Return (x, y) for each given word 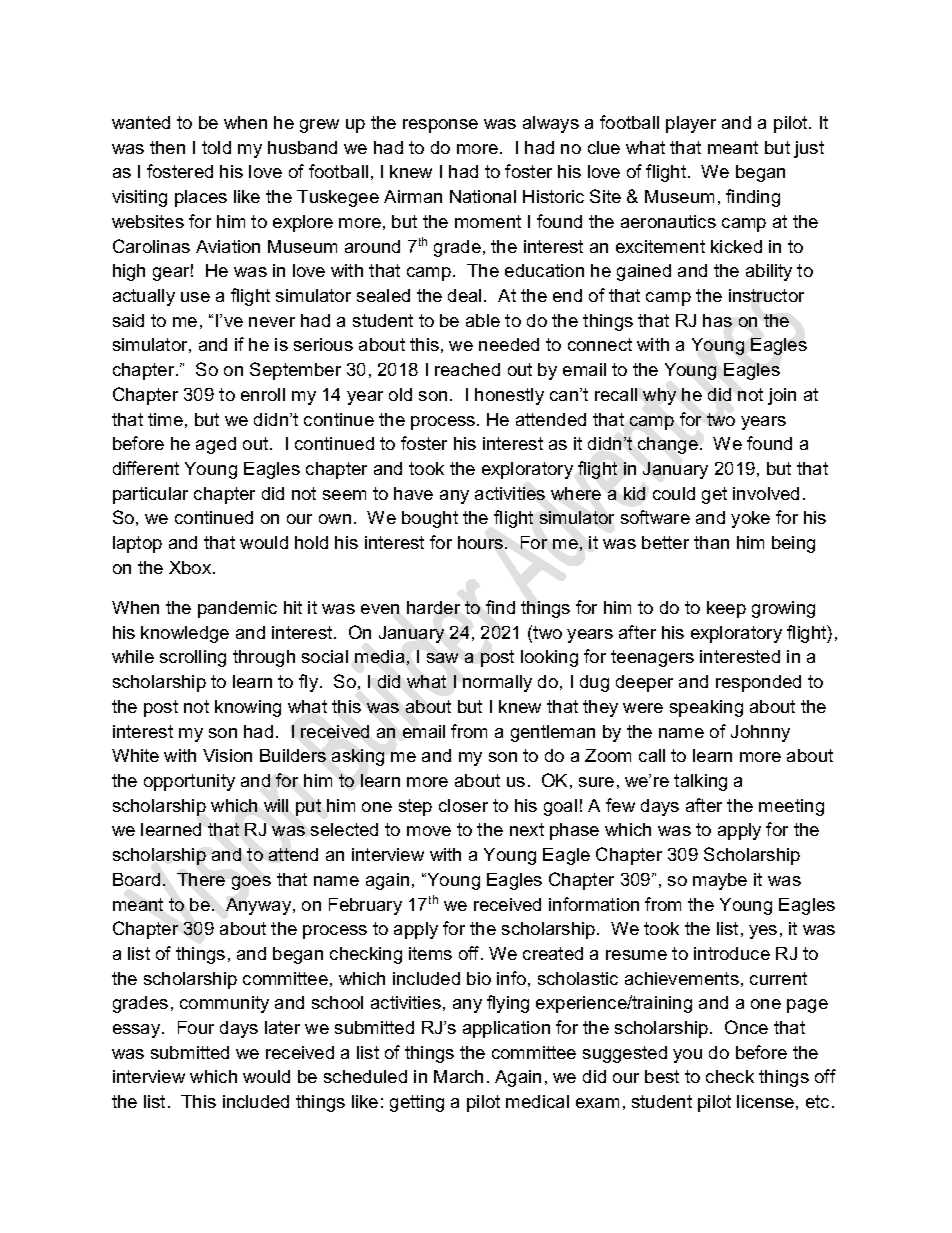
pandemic (237, 609)
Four (196, 1027)
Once (746, 1027)
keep (726, 609)
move (429, 831)
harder (433, 607)
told (216, 147)
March (458, 1076)
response (440, 126)
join (782, 396)
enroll (263, 394)
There (201, 879)
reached (467, 369)
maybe (720, 881)
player (691, 124)
